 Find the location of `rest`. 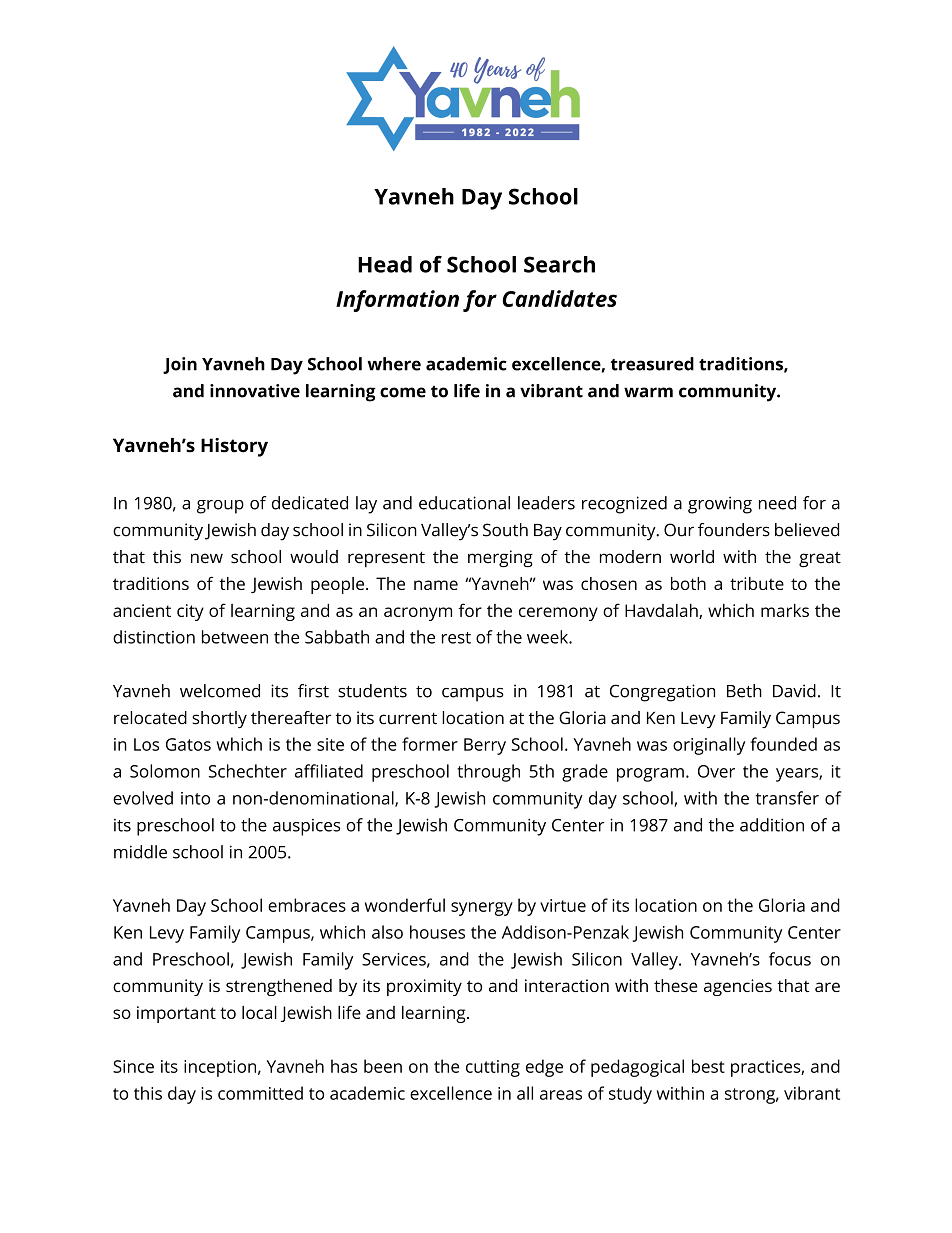

rest is located at coordinates (456, 638).
